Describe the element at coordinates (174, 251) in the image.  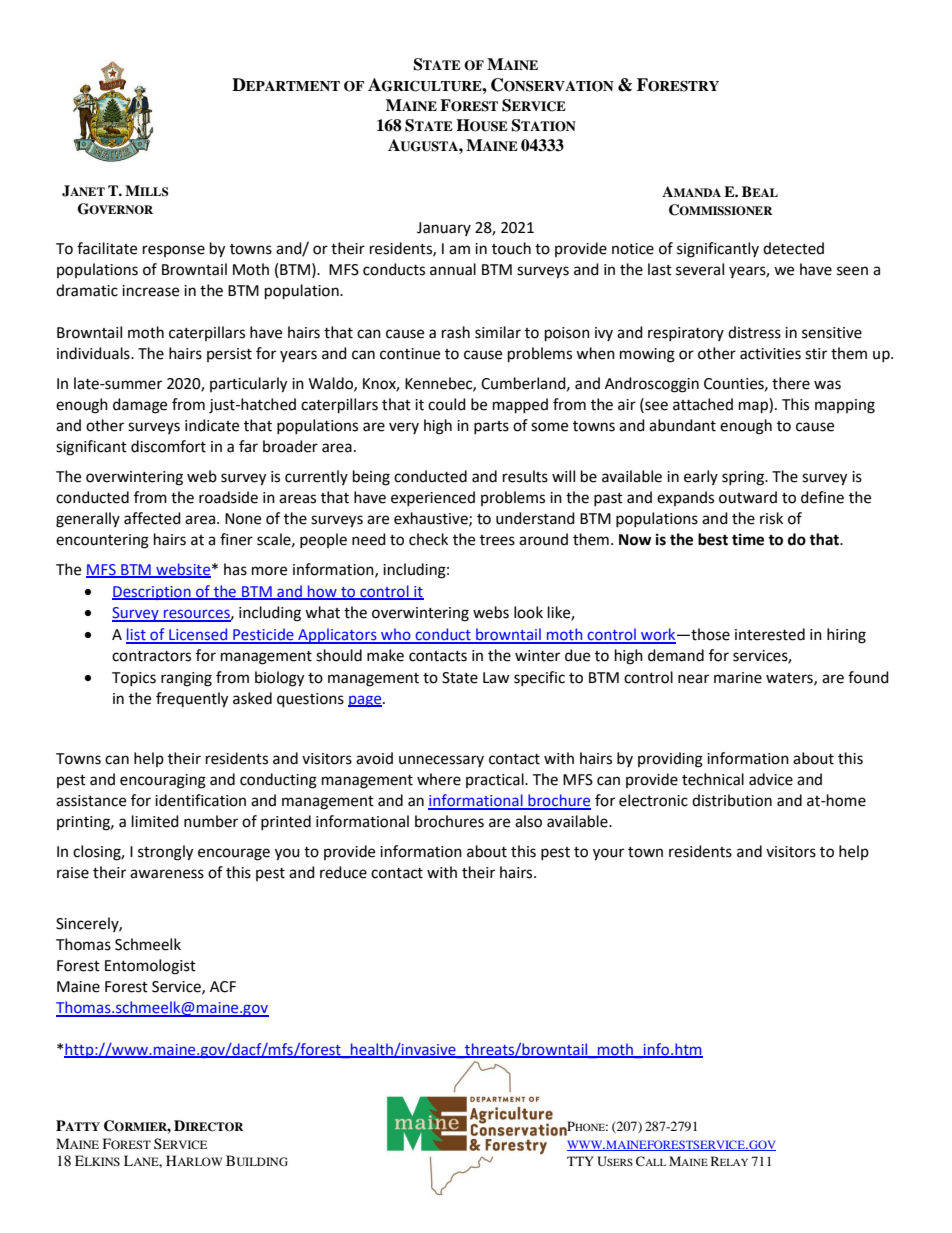
I see `response` at that location.
